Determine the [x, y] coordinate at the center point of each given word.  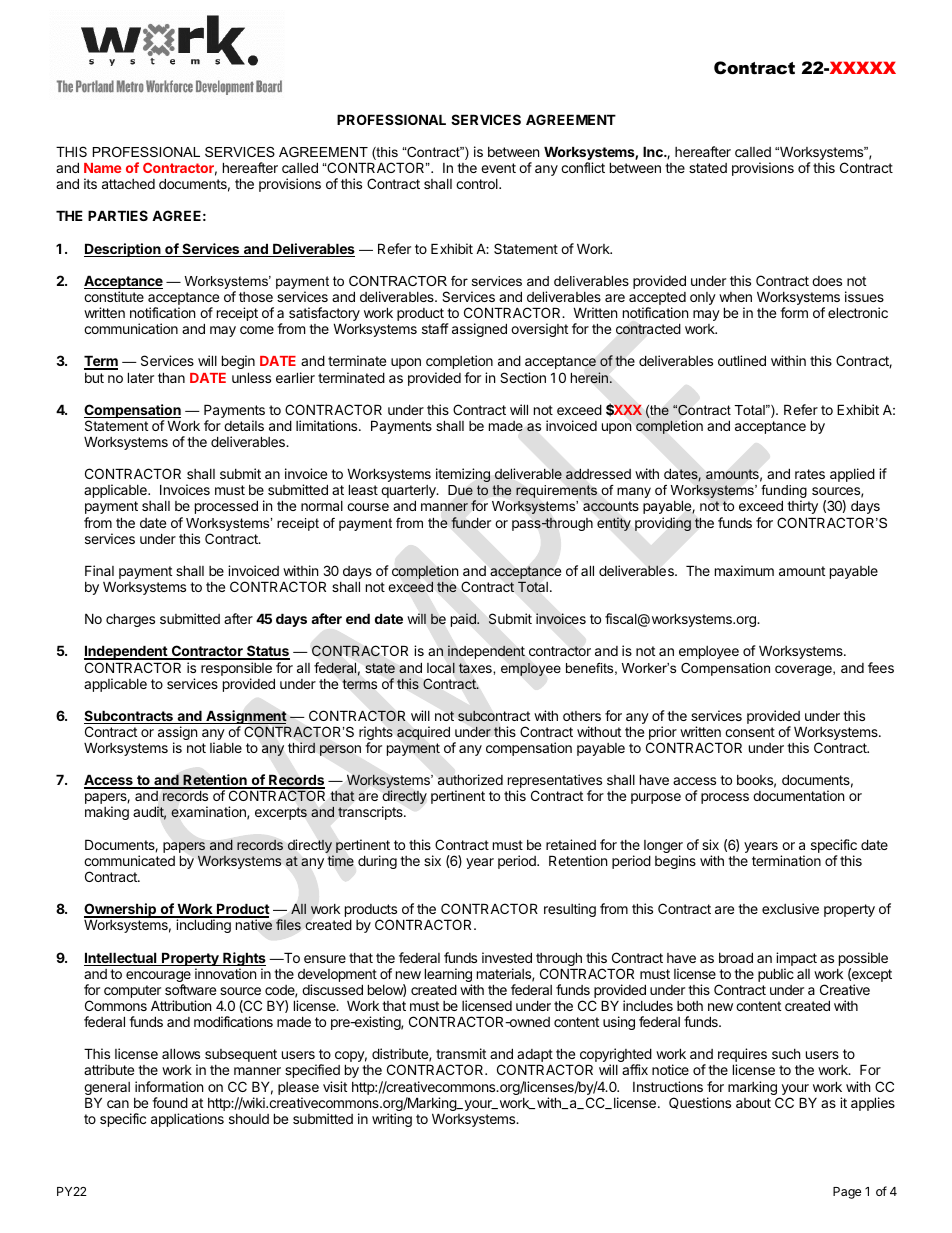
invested [507, 957]
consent [750, 732]
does [827, 281]
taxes [476, 668]
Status [267, 652]
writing [392, 1120]
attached [128, 184]
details [244, 425]
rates [810, 474]
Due [460, 490]
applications [187, 1120]
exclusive [790, 908]
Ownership [121, 910]
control [478, 184]
